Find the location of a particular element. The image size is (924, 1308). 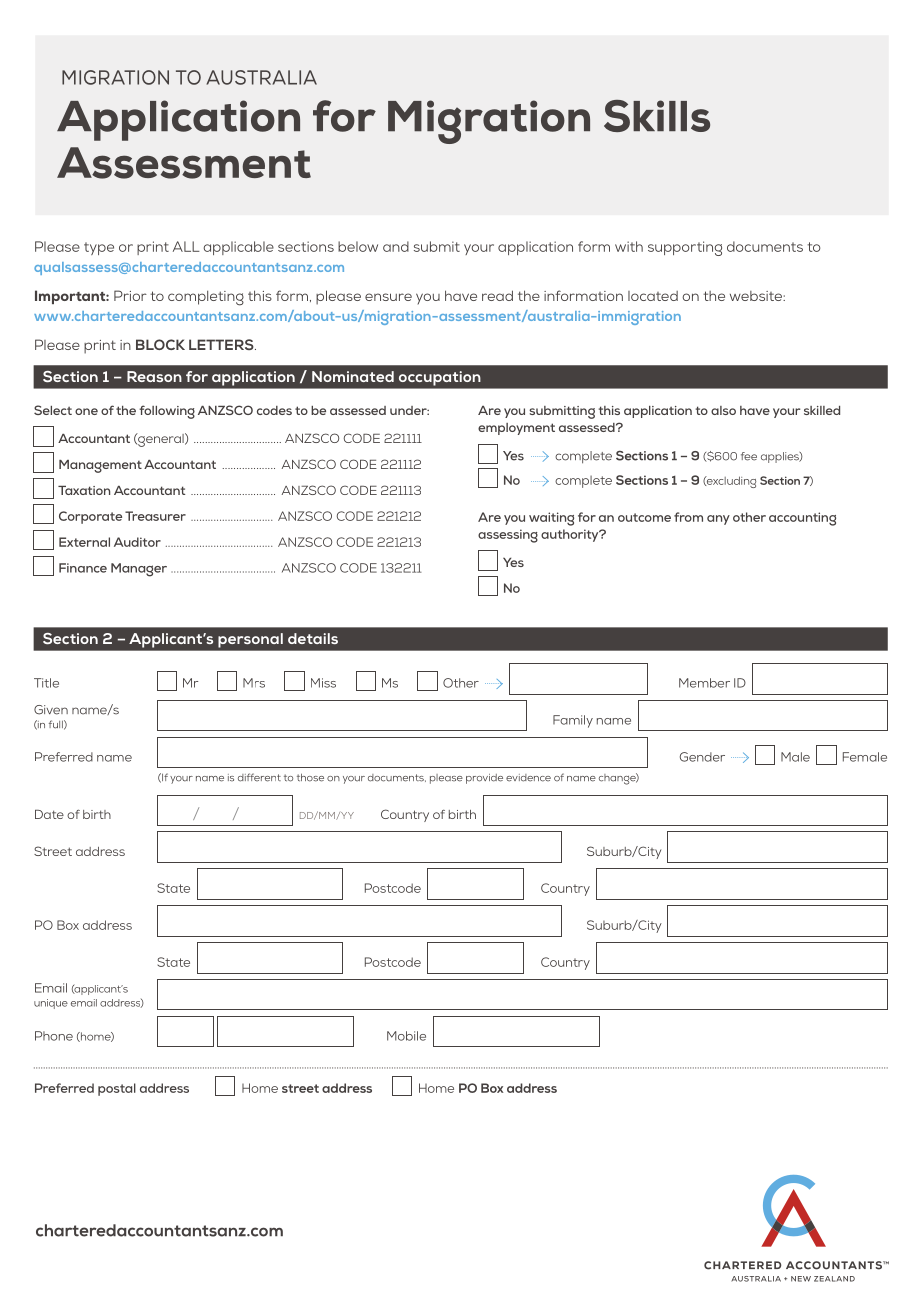

Skills is located at coordinates (657, 116).
